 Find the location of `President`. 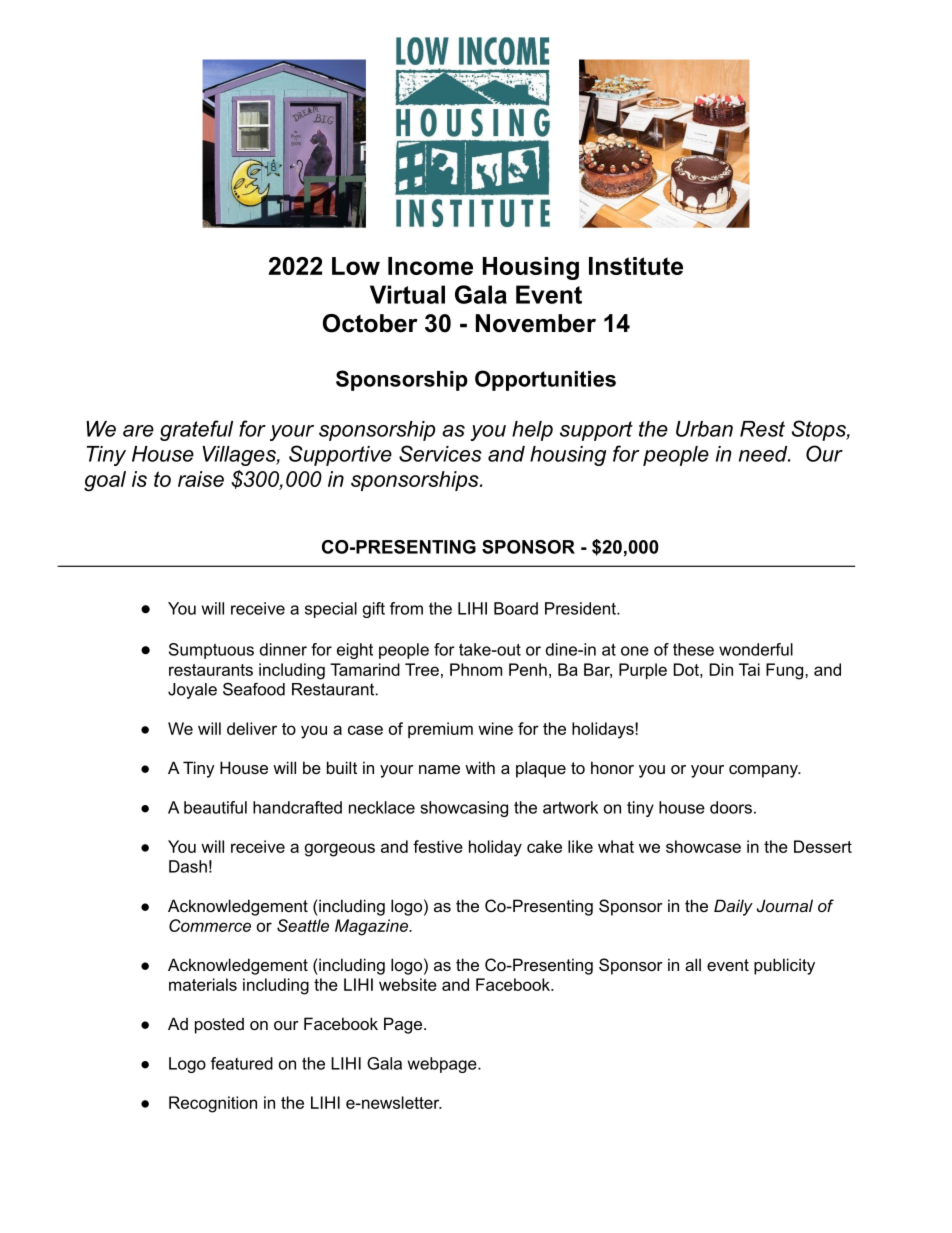

President is located at coordinates (581, 608).
